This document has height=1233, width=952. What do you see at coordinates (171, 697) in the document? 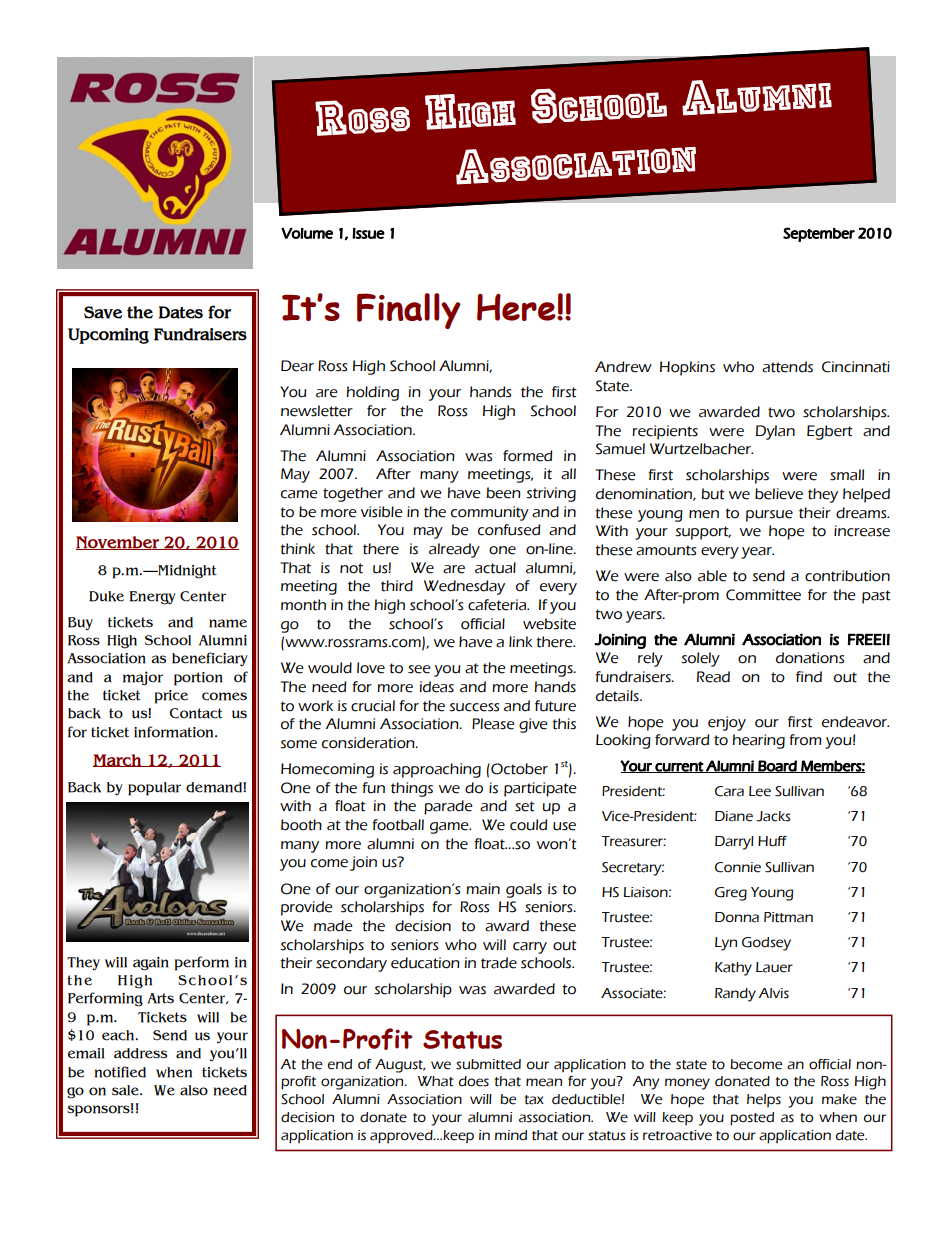
I see `price` at bounding box center [171, 697].
